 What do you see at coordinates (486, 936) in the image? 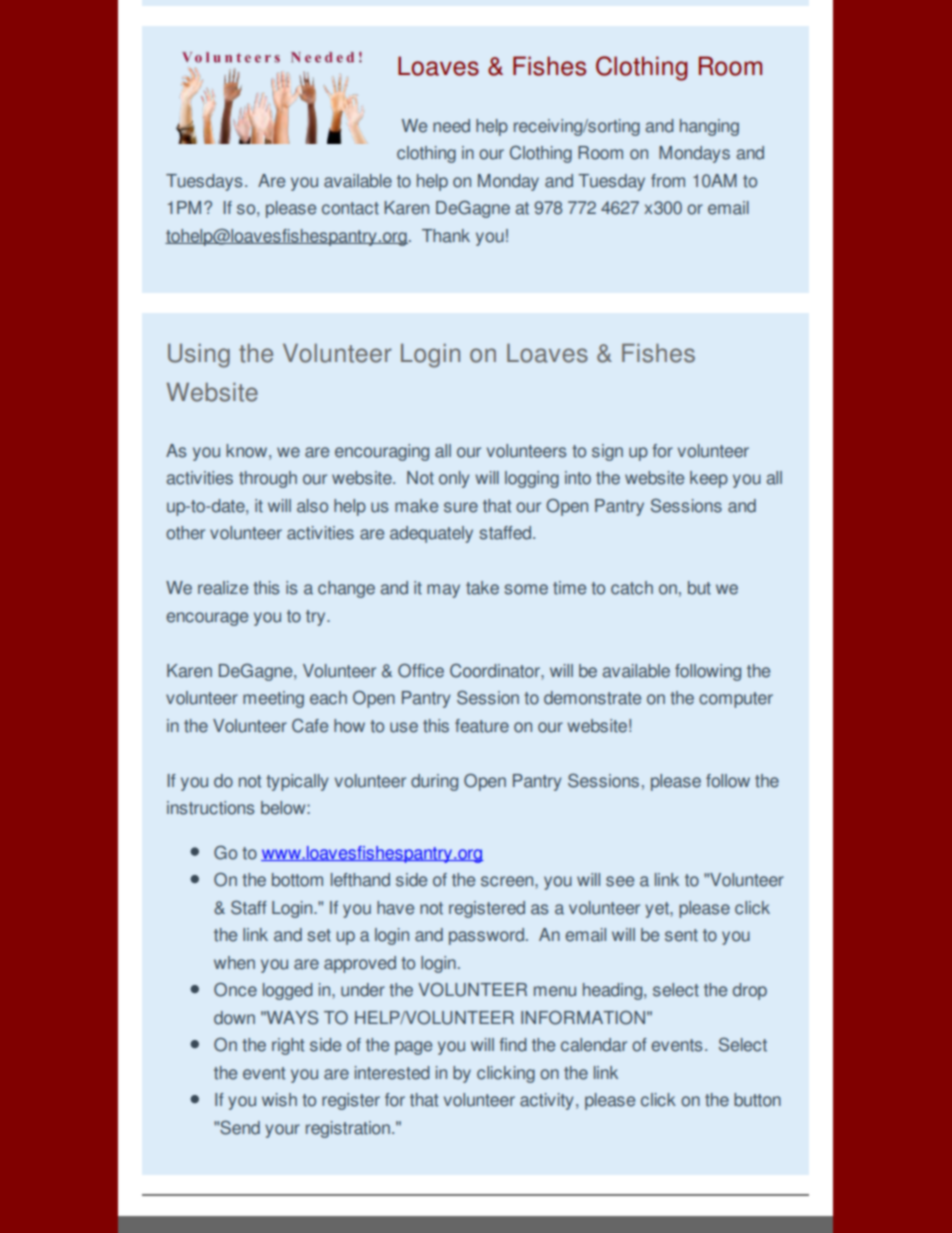
I see `password` at bounding box center [486, 936].
